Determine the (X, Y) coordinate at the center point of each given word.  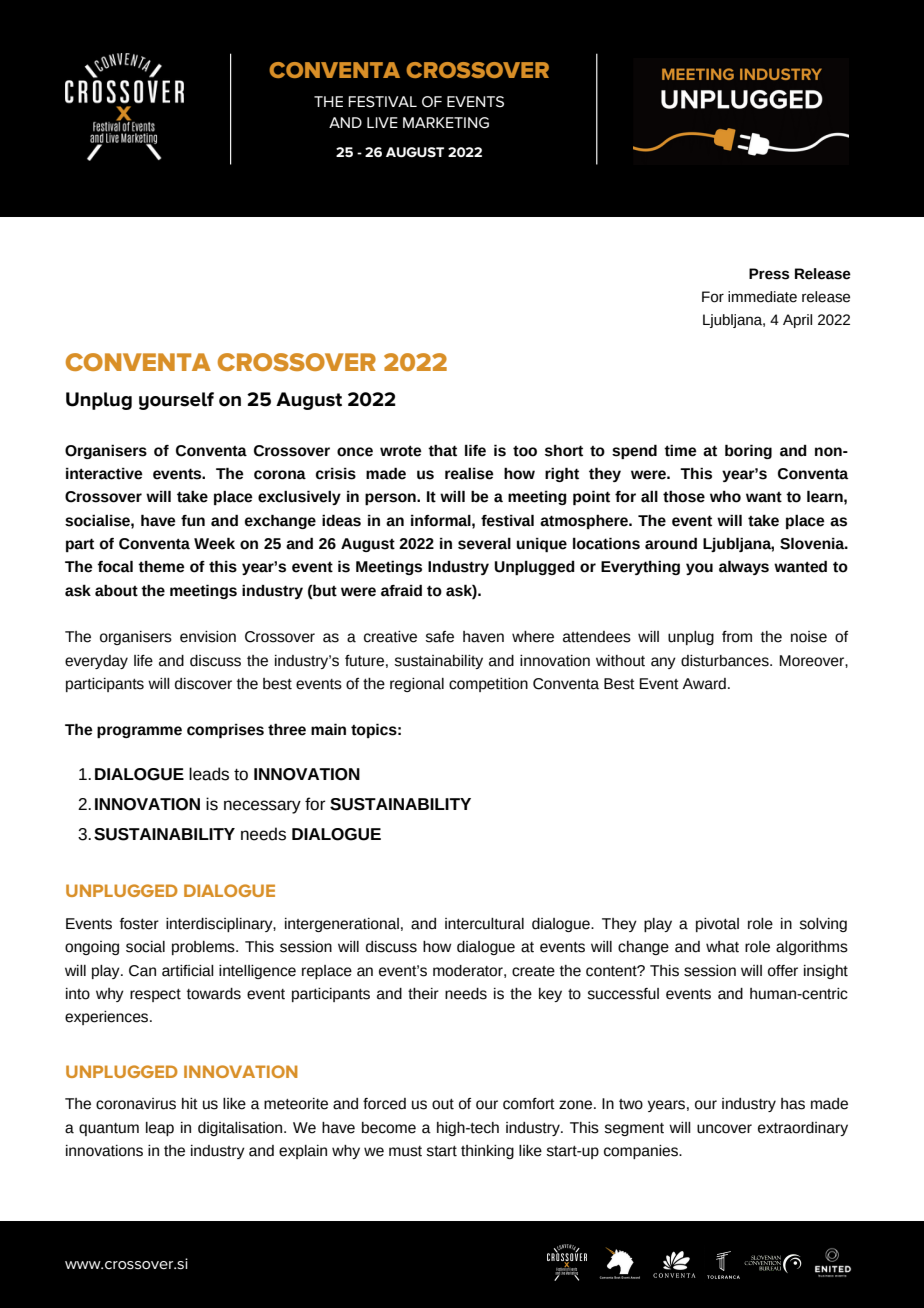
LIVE (382, 122)
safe (440, 637)
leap (160, 1129)
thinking (487, 1152)
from (737, 637)
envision (208, 637)
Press (769, 274)
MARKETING (446, 123)
